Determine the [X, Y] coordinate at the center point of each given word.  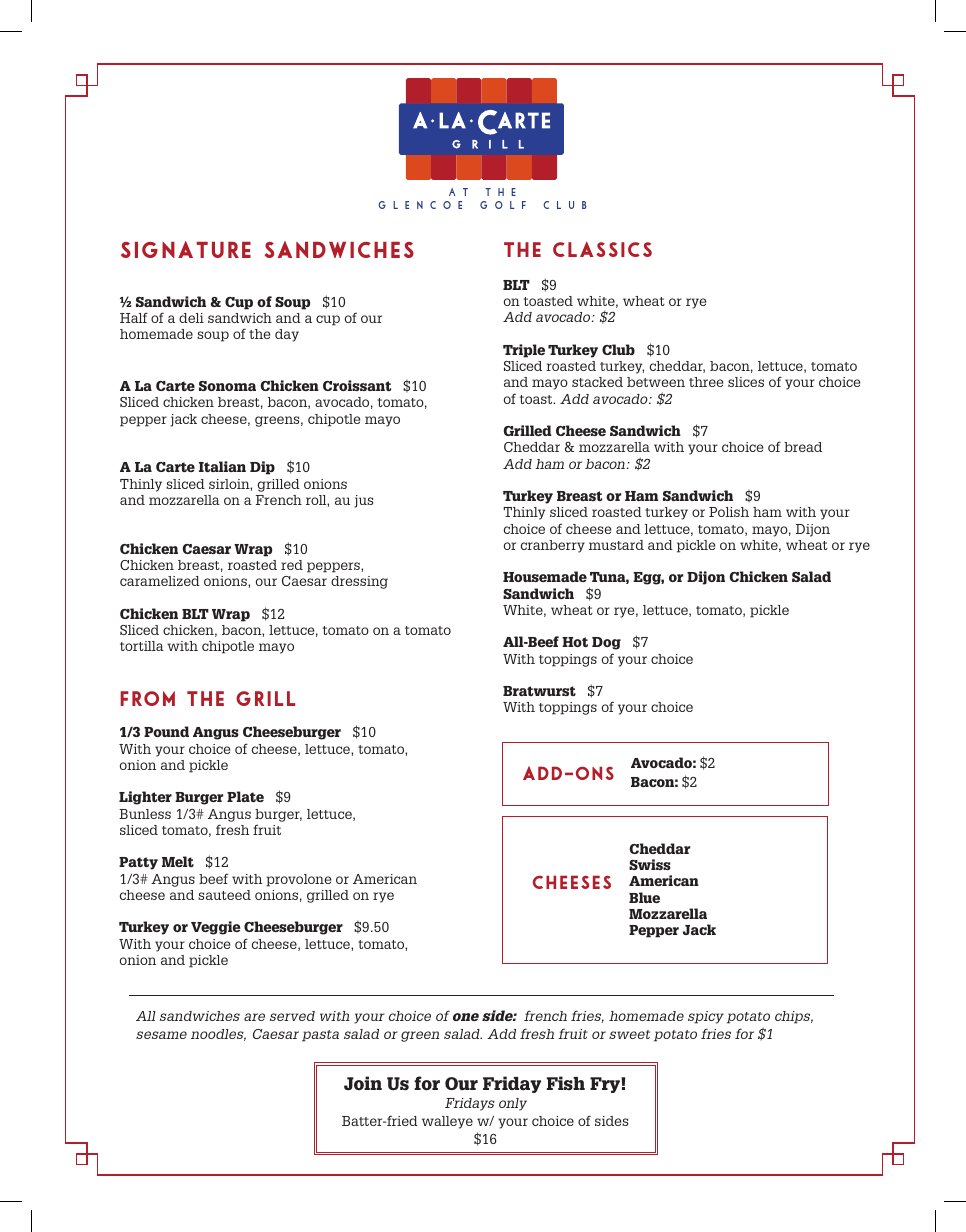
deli [191, 318]
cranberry [553, 546]
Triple [524, 351]
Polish [729, 512]
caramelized [160, 581]
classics [602, 249]
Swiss [650, 864]
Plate [245, 796]
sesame [161, 1035]
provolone [298, 880]
